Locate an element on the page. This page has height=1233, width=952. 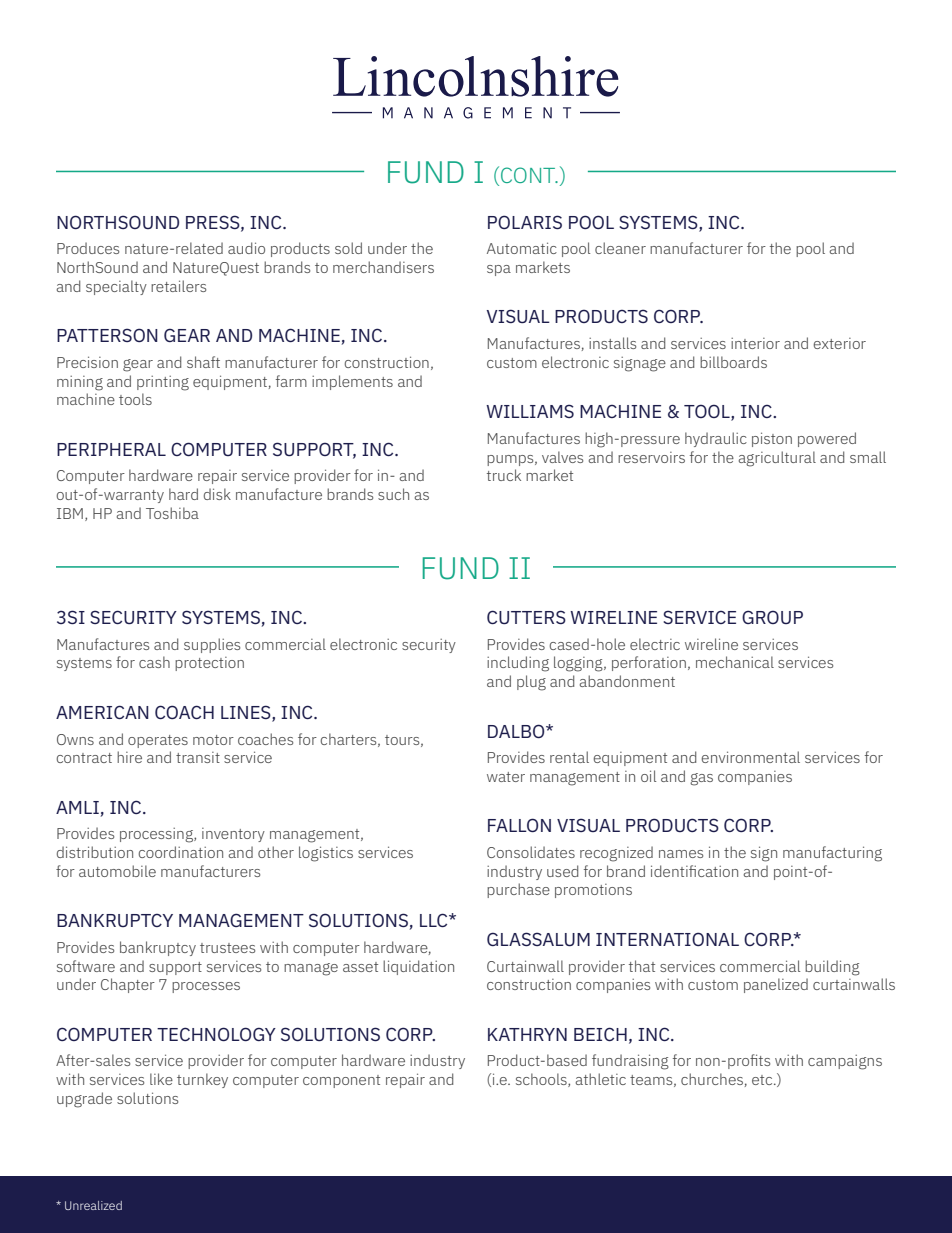
coordination is located at coordinates (181, 852).
